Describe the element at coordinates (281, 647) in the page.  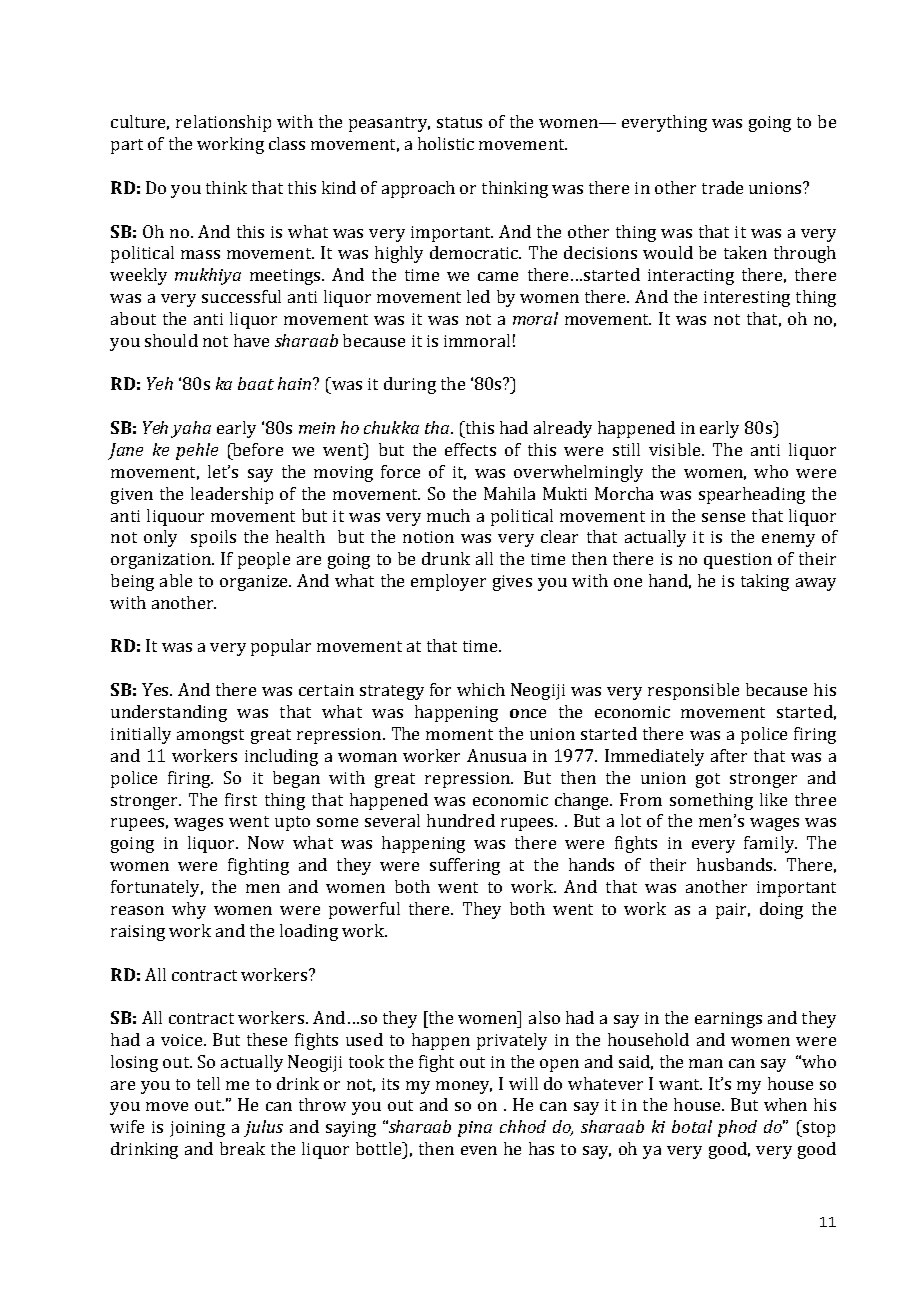
I see `popular` at that location.
